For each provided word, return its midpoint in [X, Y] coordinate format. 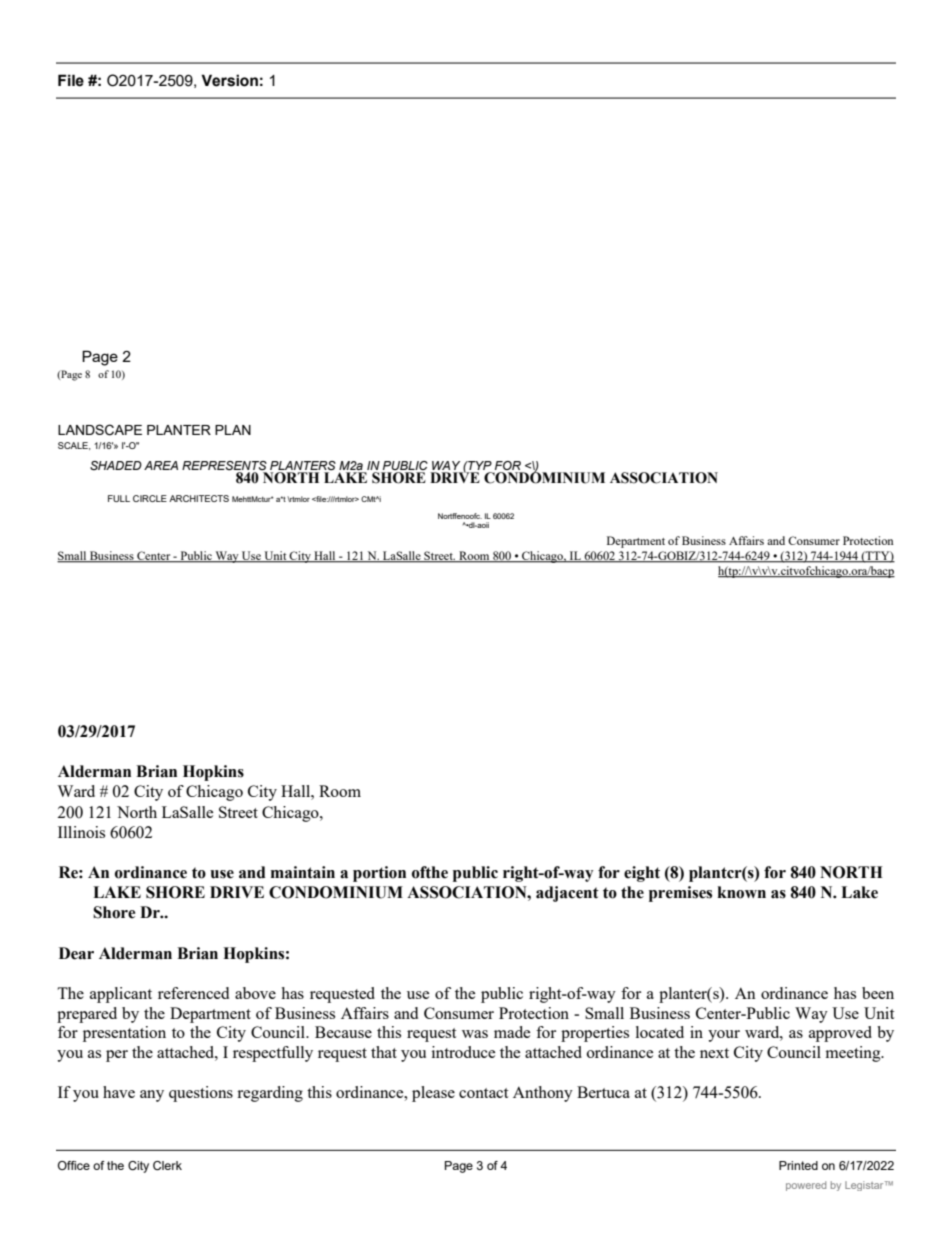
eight [642, 874]
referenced [193, 993]
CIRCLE [150, 498]
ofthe [430, 872]
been [878, 993]
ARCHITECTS [199, 498]
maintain [303, 872]
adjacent [567, 894]
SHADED [116, 465]
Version [229, 80]
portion [379, 874]
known [741, 892]
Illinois [81, 832]
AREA [161, 465]
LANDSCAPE [100, 430]
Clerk [167, 1165]
